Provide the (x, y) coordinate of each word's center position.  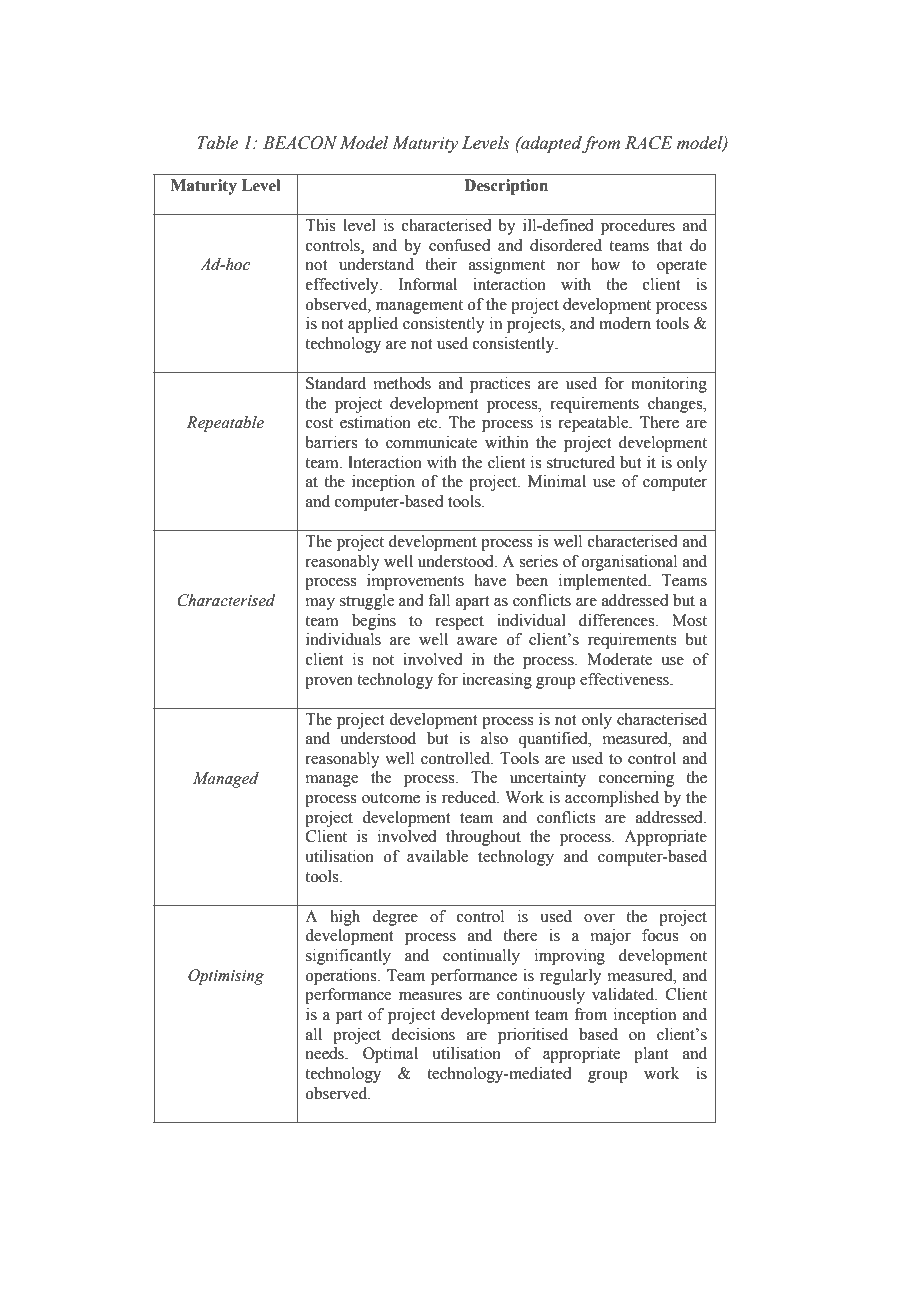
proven (329, 683)
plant (651, 1055)
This (320, 225)
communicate (431, 442)
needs (325, 1053)
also (494, 738)
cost (319, 423)
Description (506, 187)
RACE (649, 143)
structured (581, 462)
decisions (423, 1034)
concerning (636, 779)
